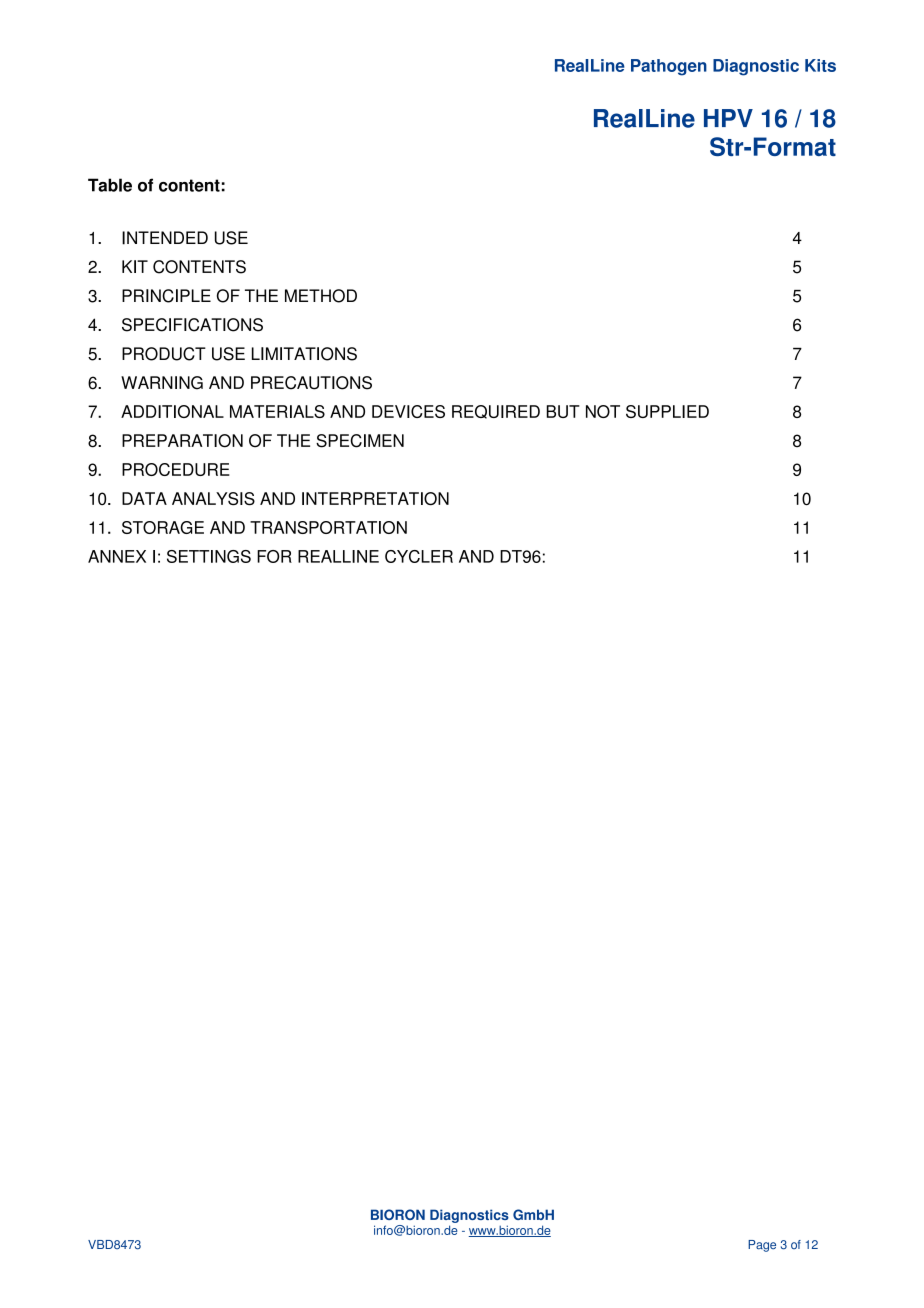  Describe the element at coordinates (728, 118) in the screenshot. I see `HPV` at that location.
